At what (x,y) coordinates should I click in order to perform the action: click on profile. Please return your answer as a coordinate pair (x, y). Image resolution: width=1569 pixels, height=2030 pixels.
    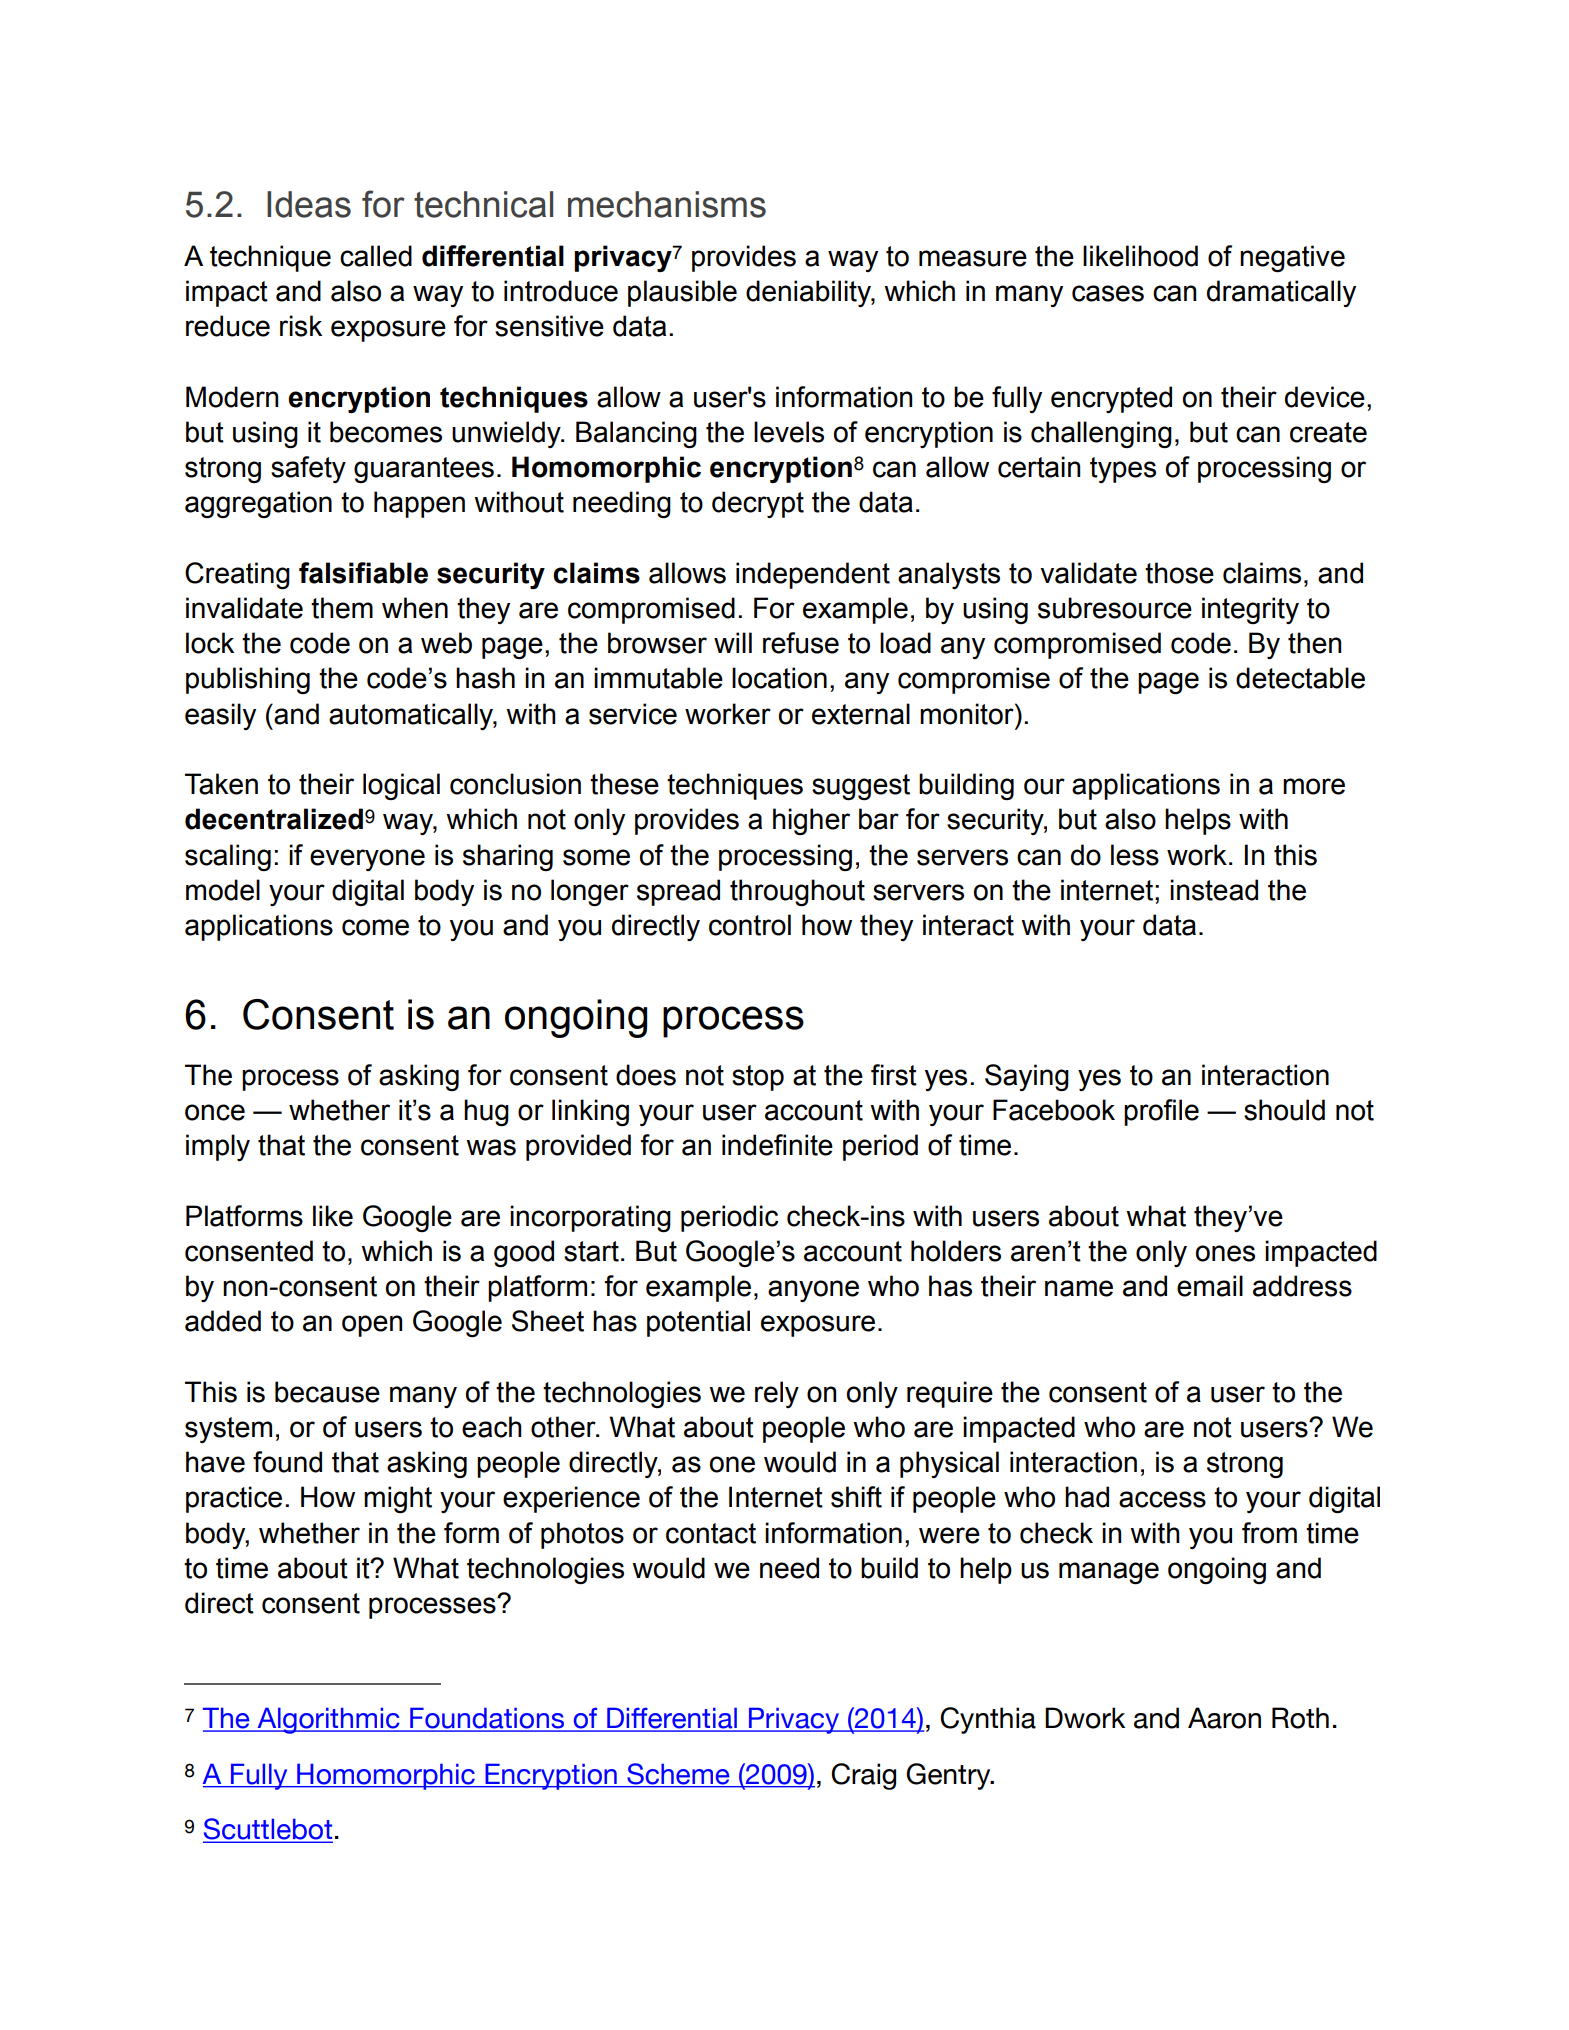
    Looking at the image, I should click on (1161, 1112).
